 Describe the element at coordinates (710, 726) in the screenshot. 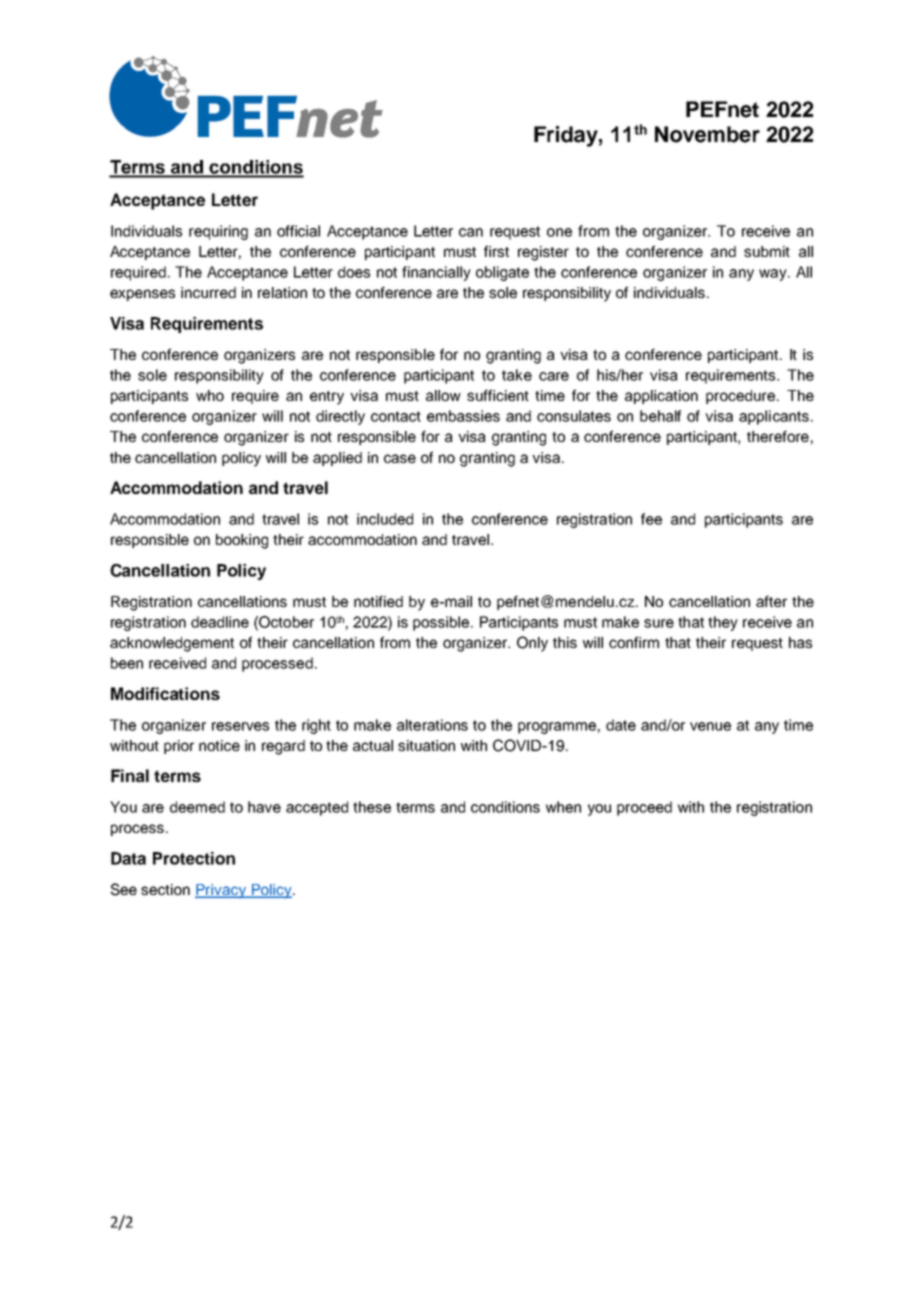

I see `venue` at that location.
